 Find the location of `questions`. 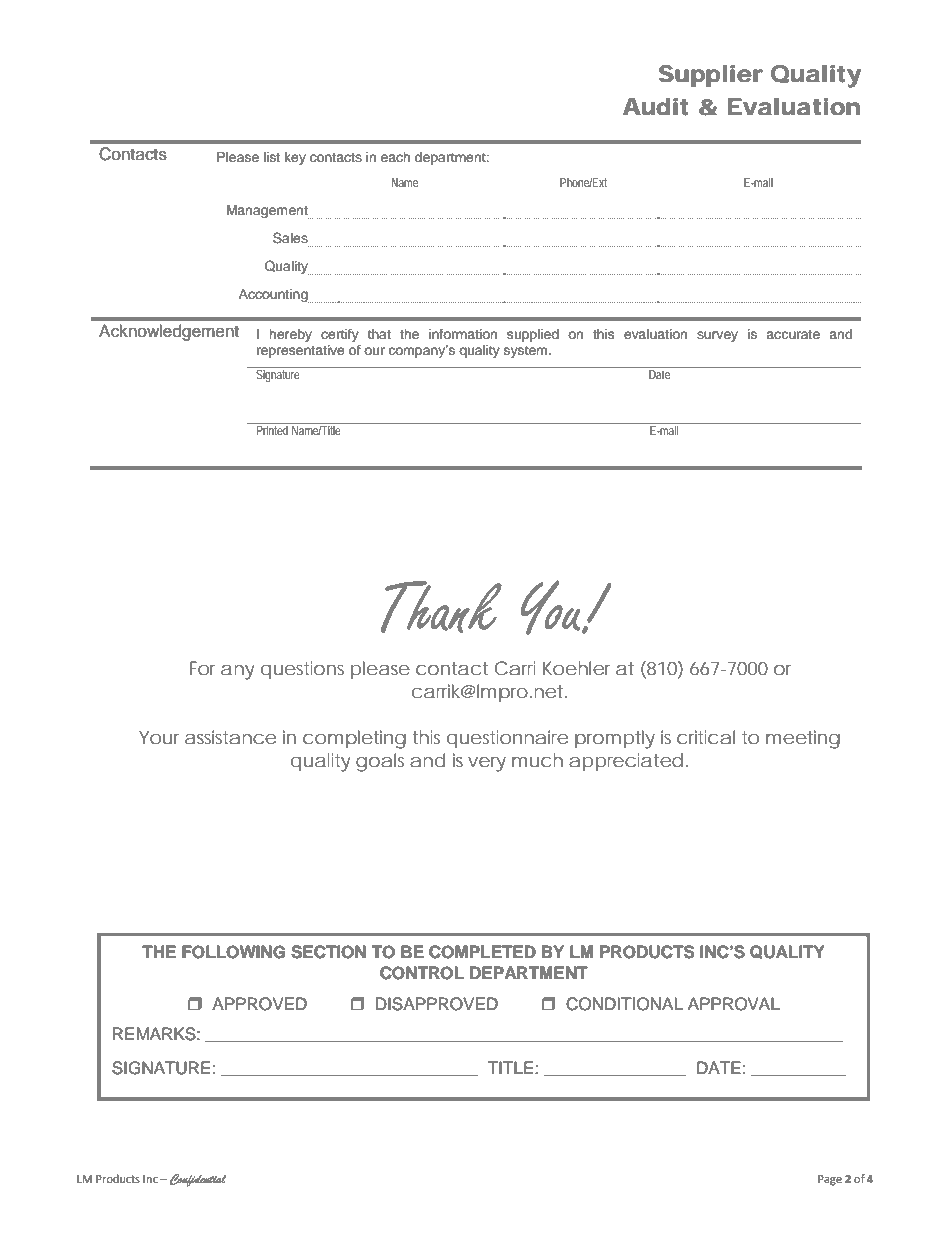

questions is located at coordinates (302, 670).
